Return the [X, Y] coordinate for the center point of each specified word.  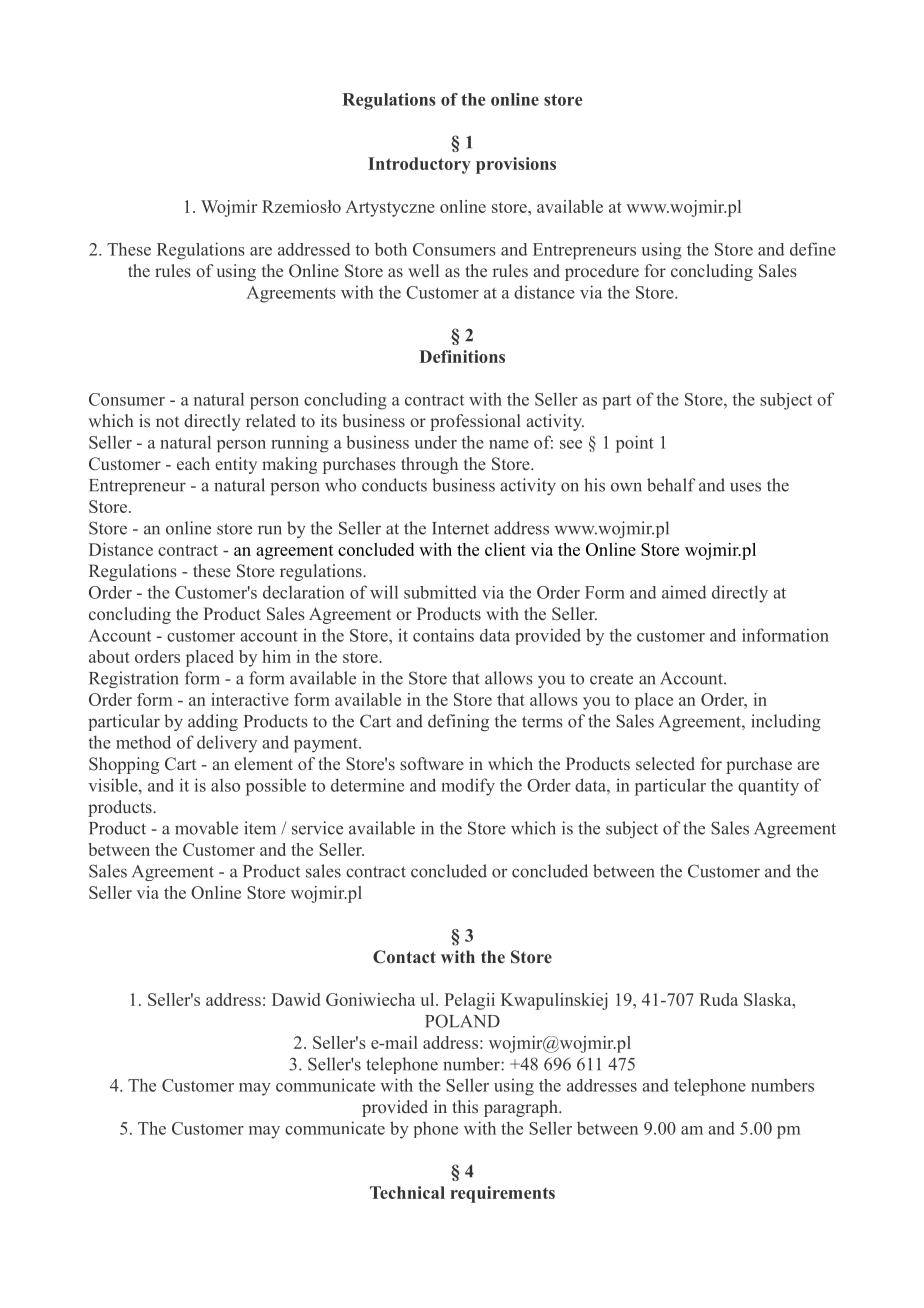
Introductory [419, 165]
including [786, 722]
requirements [503, 1194]
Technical [407, 1192]
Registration [134, 679]
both [391, 249]
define [813, 249]
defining [458, 723]
